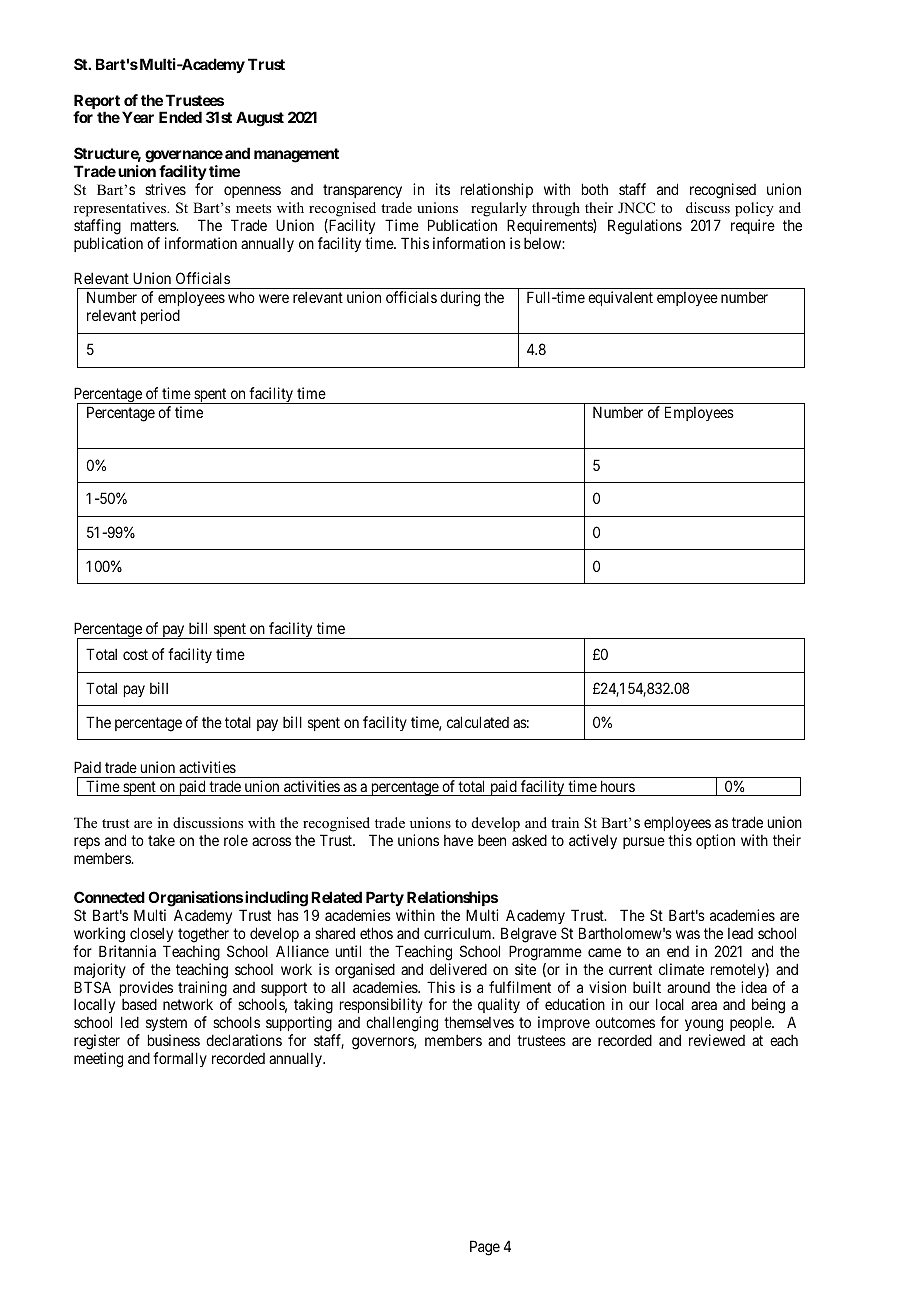 The image size is (924, 1308). I want to click on Ended, so click(180, 117).
